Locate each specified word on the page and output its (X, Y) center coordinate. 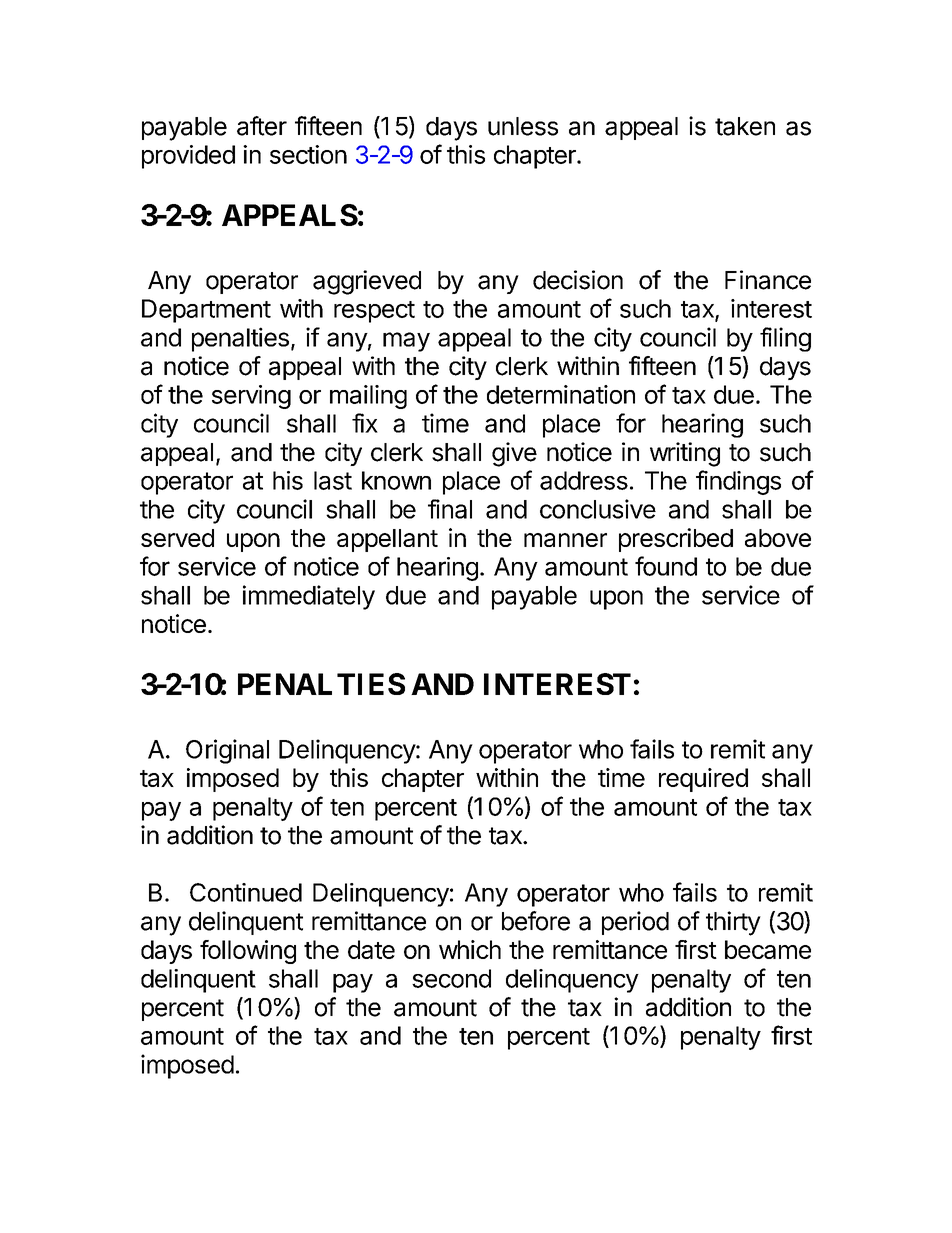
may (406, 342)
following (248, 952)
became (768, 949)
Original (227, 751)
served (177, 538)
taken (745, 126)
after (262, 126)
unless (523, 126)
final (450, 509)
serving (251, 397)
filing (785, 339)
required (703, 780)
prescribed (676, 540)
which (470, 949)
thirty (733, 923)
